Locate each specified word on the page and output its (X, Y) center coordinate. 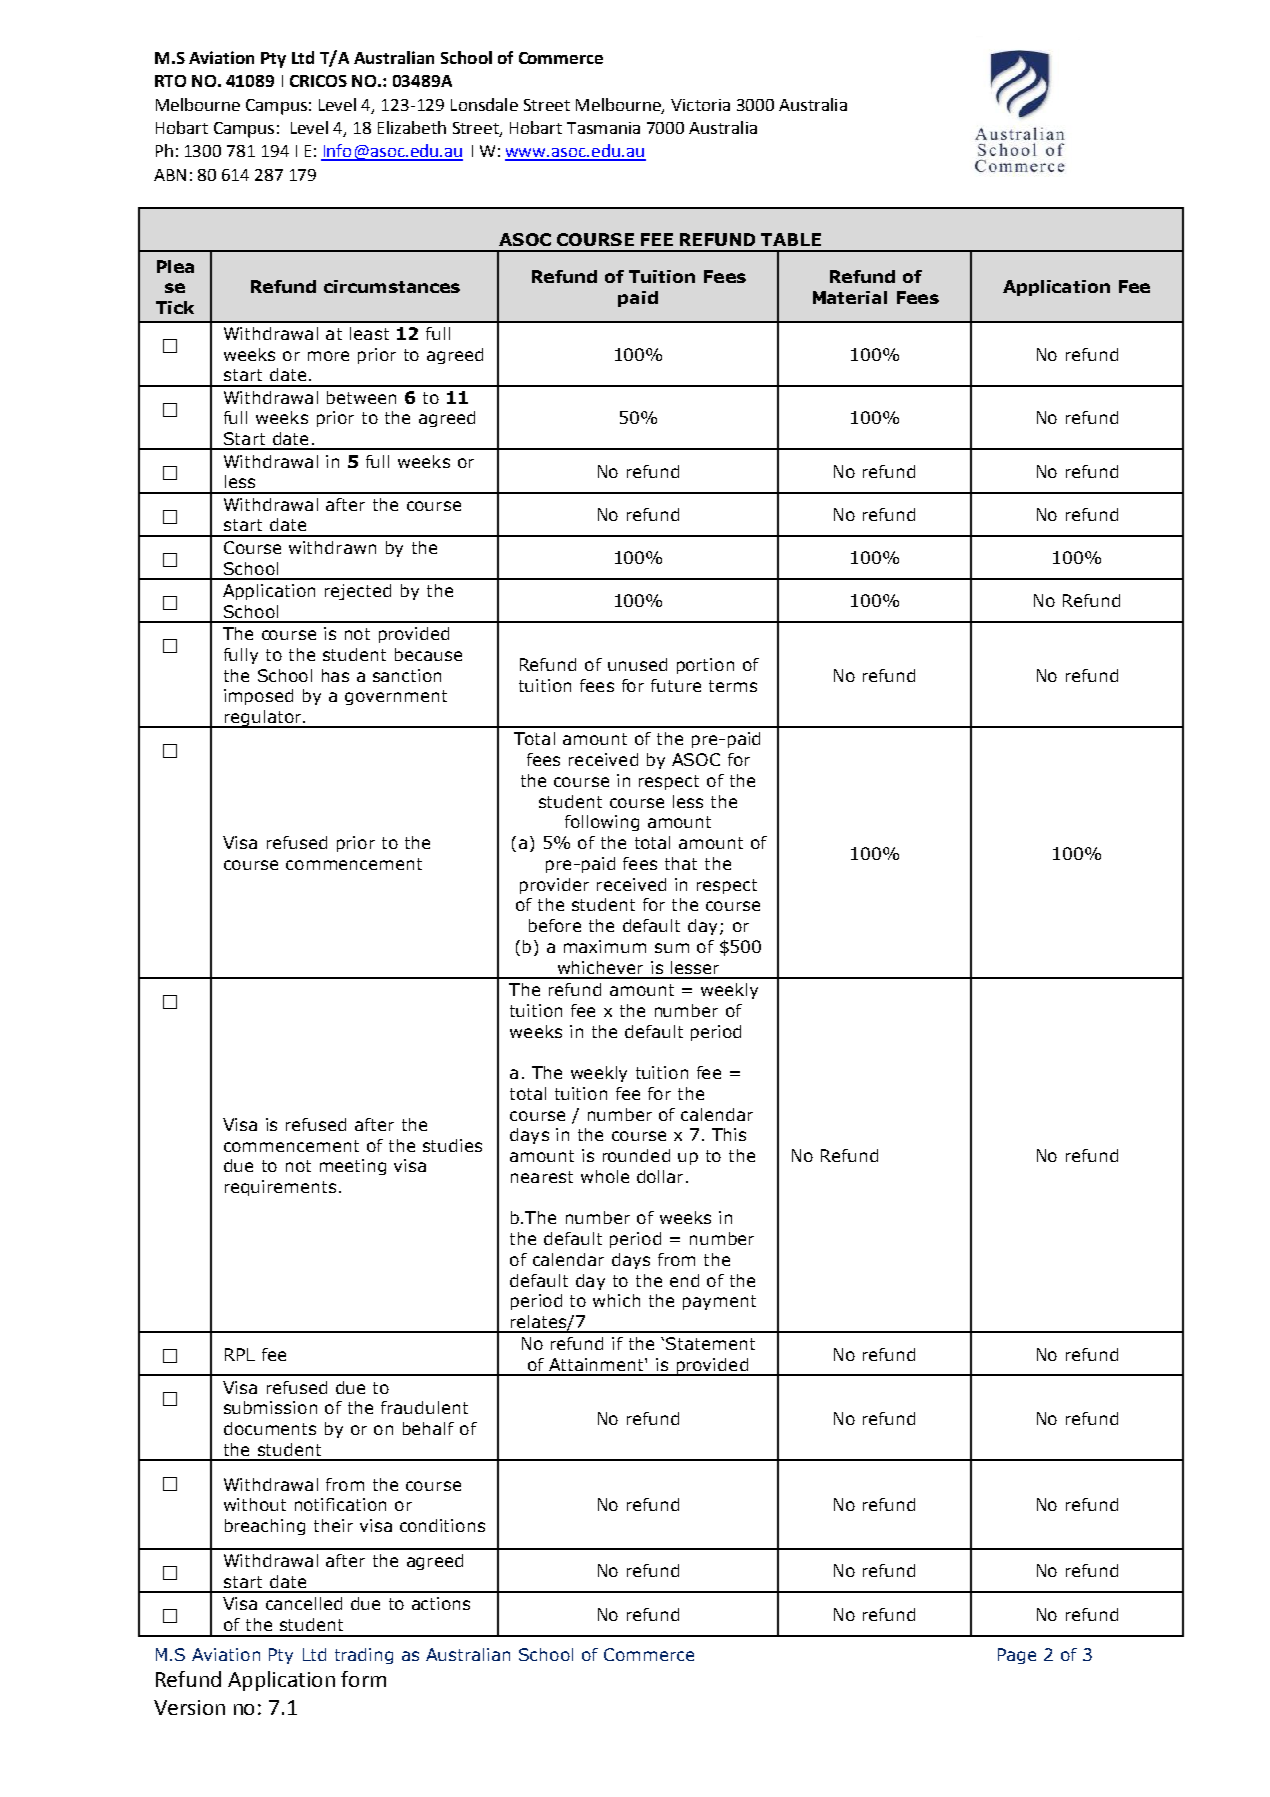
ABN (170, 175)
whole (605, 1176)
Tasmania (603, 128)
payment (719, 1302)
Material (850, 297)
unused (637, 664)
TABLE (791, 239)
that (681, 863)
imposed (258, 697)
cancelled (304, 1603)
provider (554, 886)
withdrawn (332, 547)
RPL (240, 1354)
